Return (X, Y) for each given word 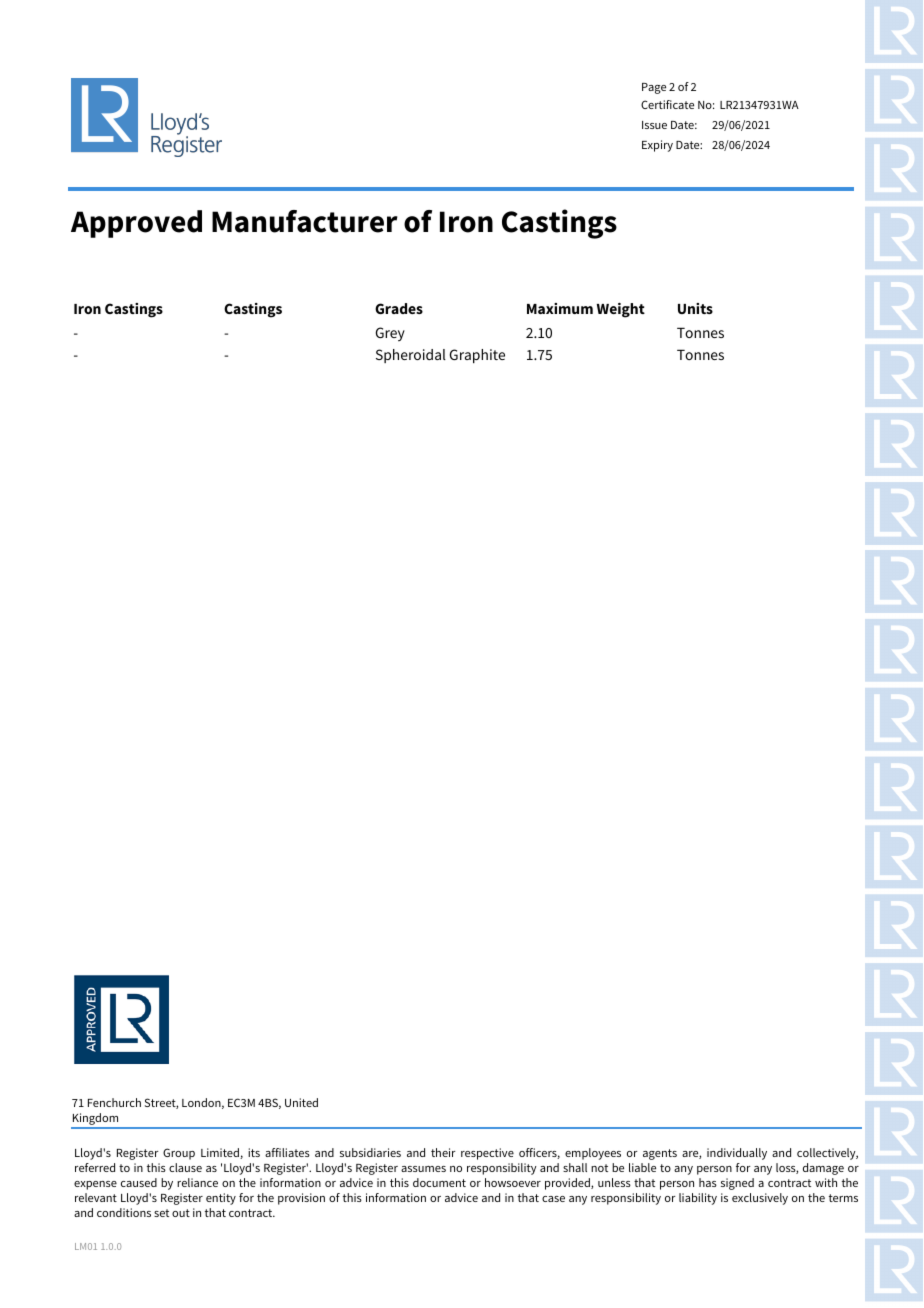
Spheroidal (411, 356)
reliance (197, 1182)
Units (695, 308)
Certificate (667, 104)
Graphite (477, 356)
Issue (654, 125)
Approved (136, 224)
